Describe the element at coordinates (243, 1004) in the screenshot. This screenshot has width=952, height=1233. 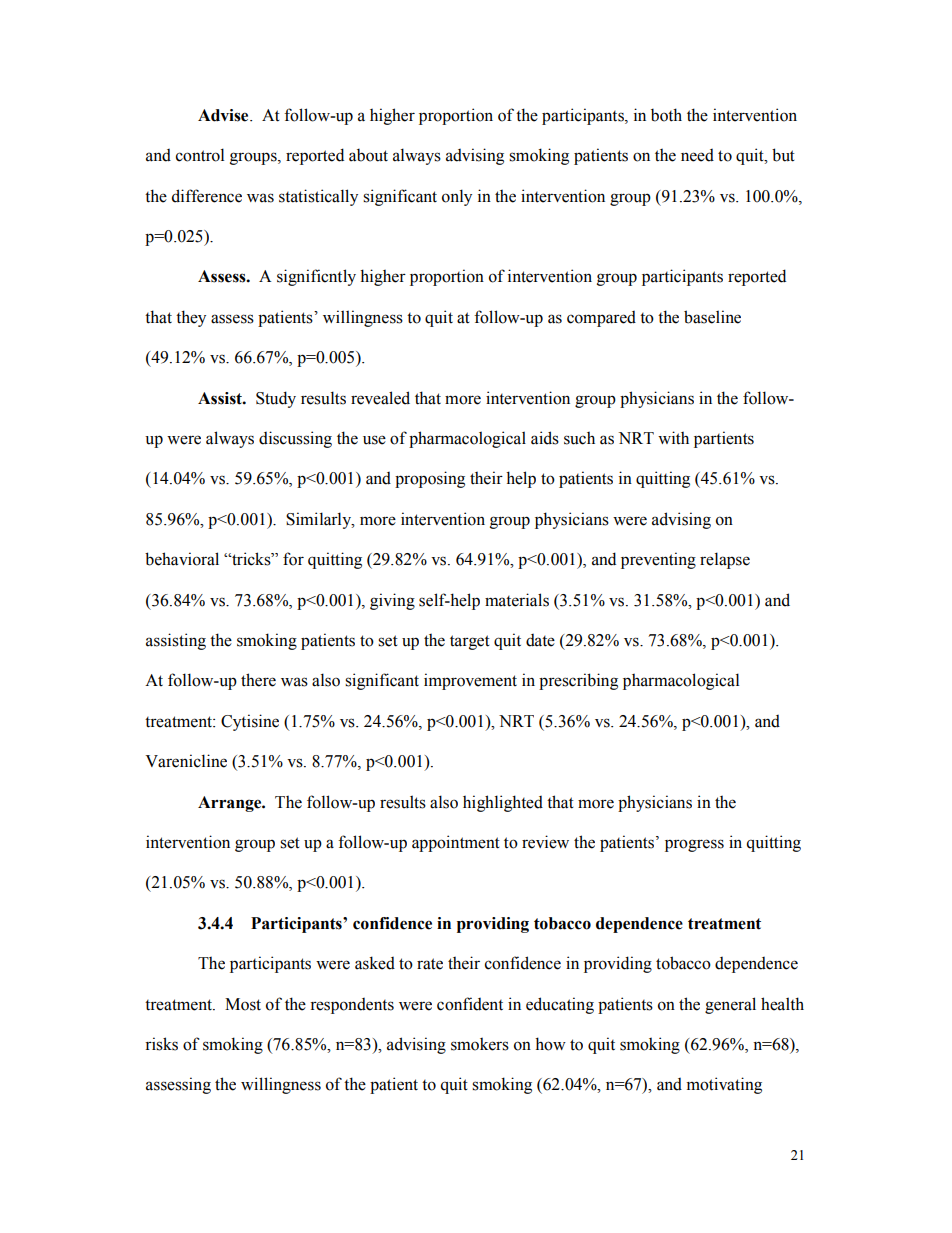
I see `Most` at that location.
